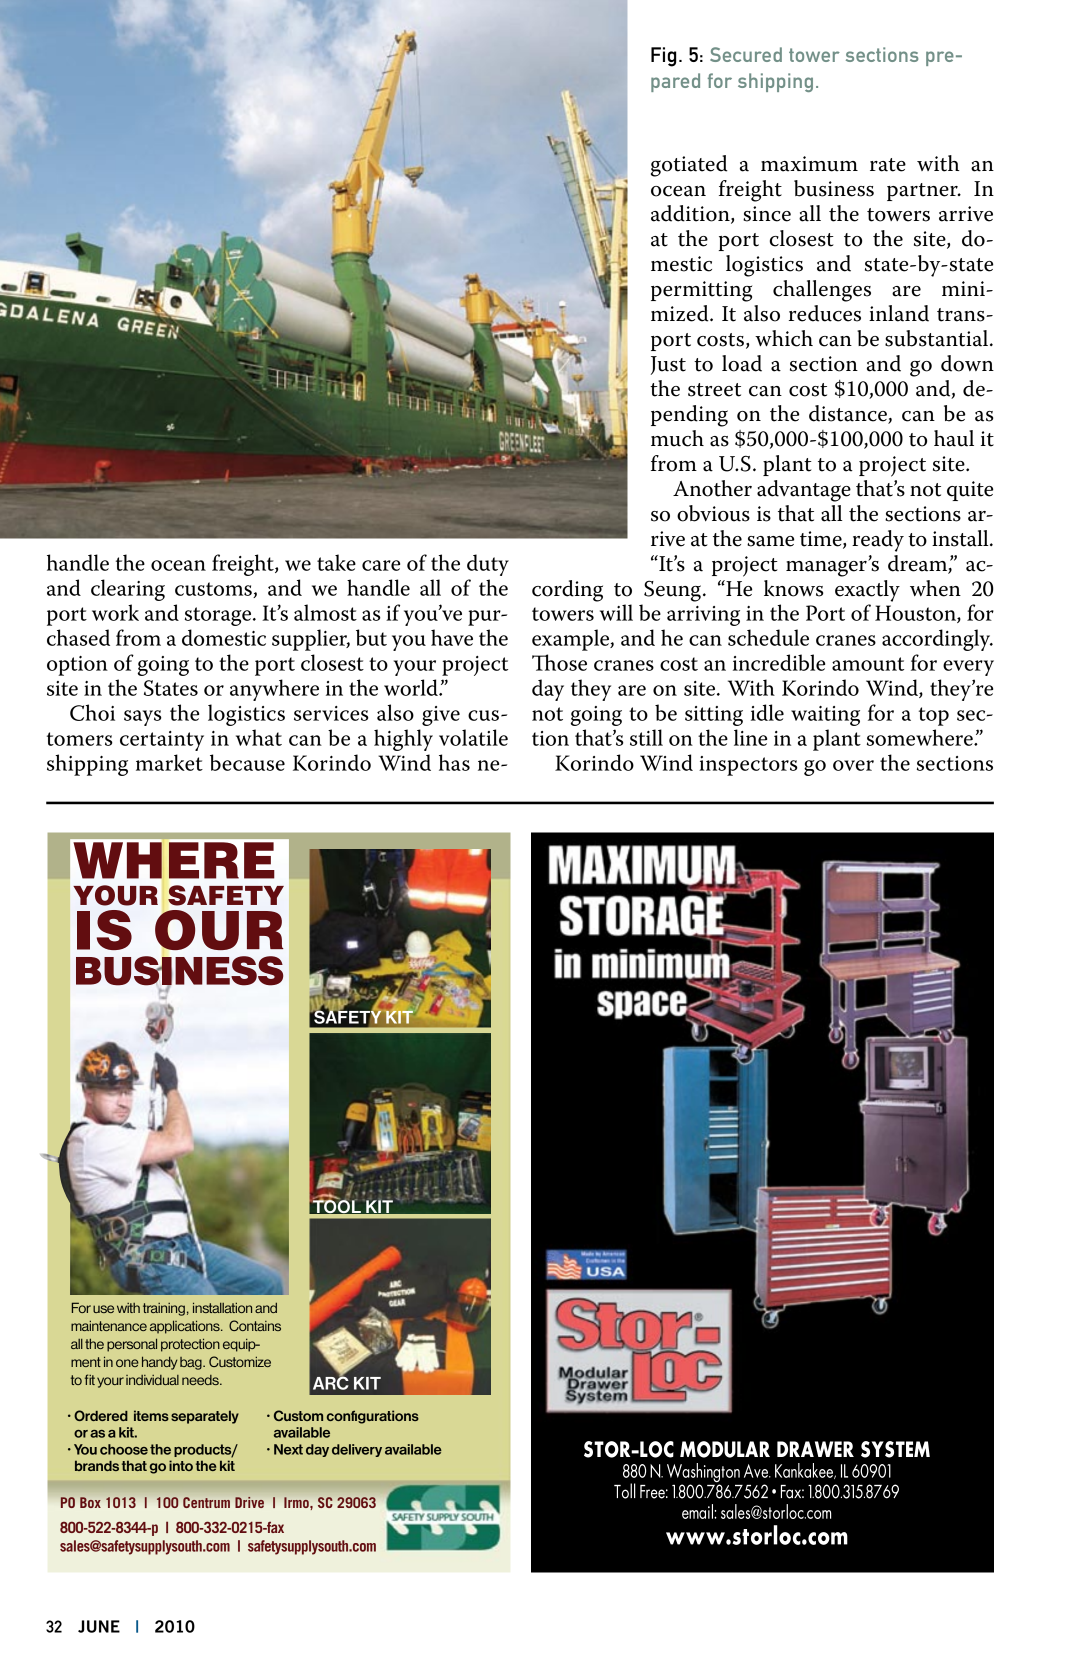  What do you see at coordinates (746, 54) in the screenshot?
I see `Secured` at bounding box center [746, 54].
